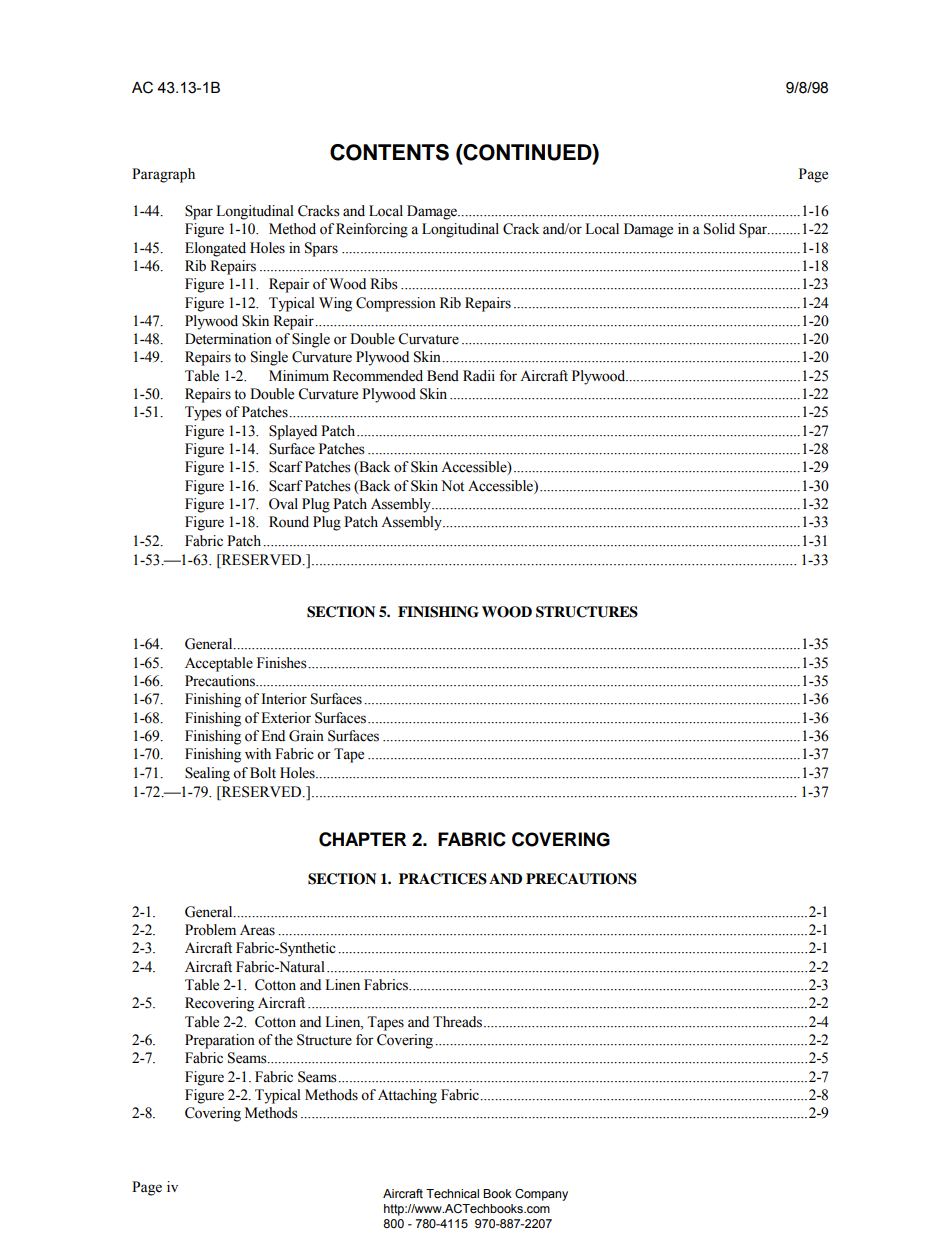 The width and height of the image is (952, 1233). Describe the element at coordinates (389, 152) in the image. I see `CONTENTS` at that location.
